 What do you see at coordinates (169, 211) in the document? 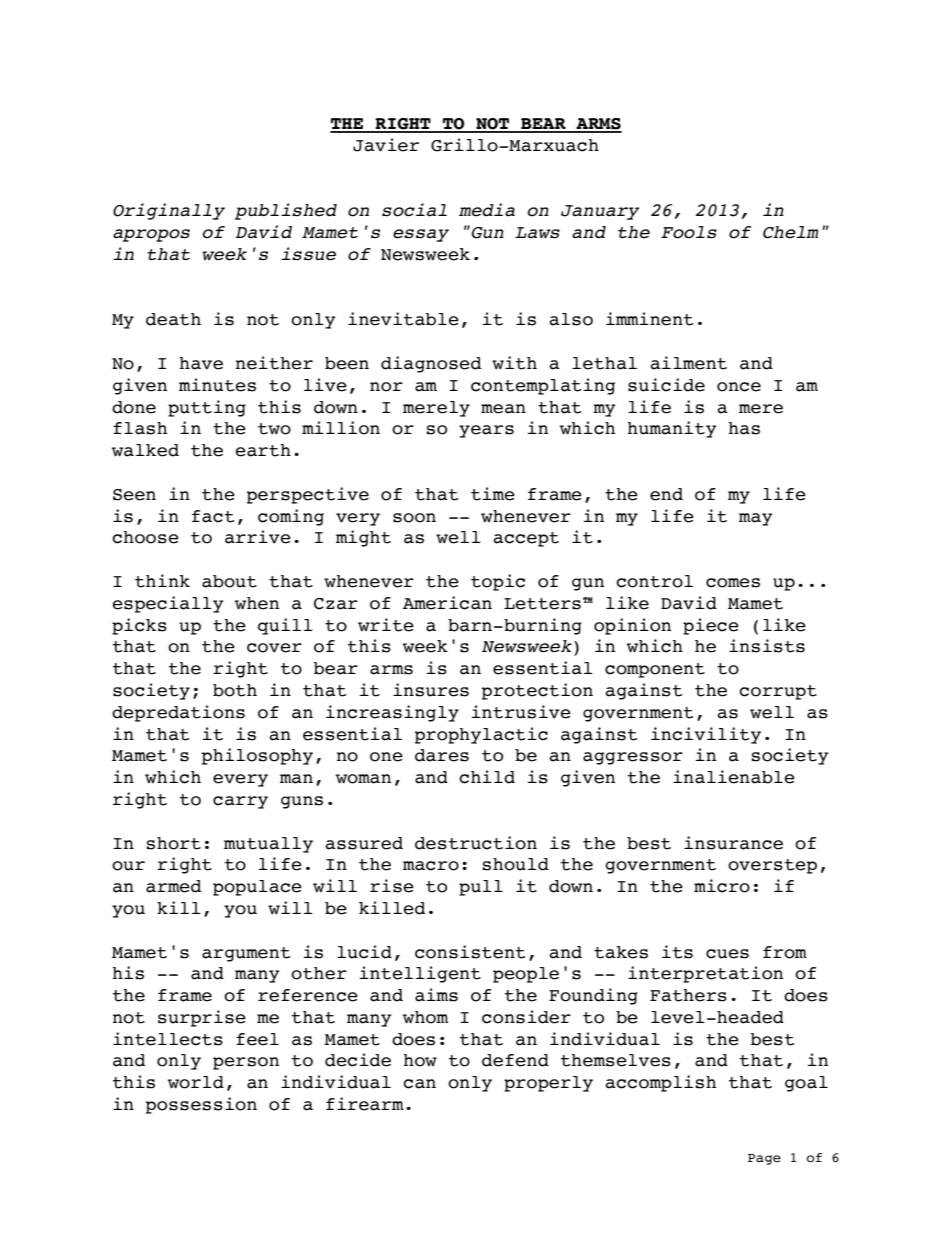
I see `Originally` at bounding box center [169, 211].
